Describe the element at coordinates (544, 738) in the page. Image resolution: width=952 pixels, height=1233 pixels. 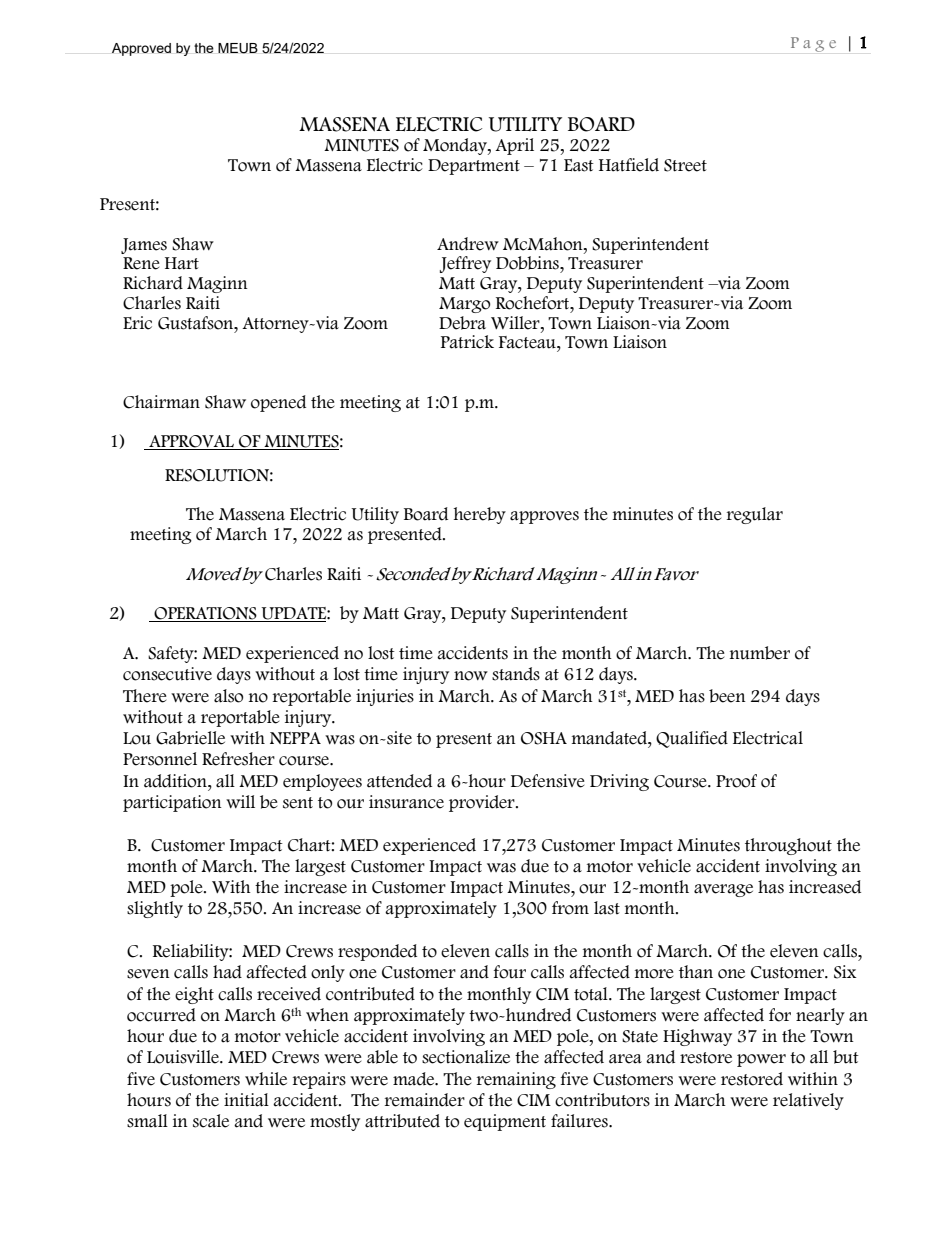
I see `OSHA` at that location.
